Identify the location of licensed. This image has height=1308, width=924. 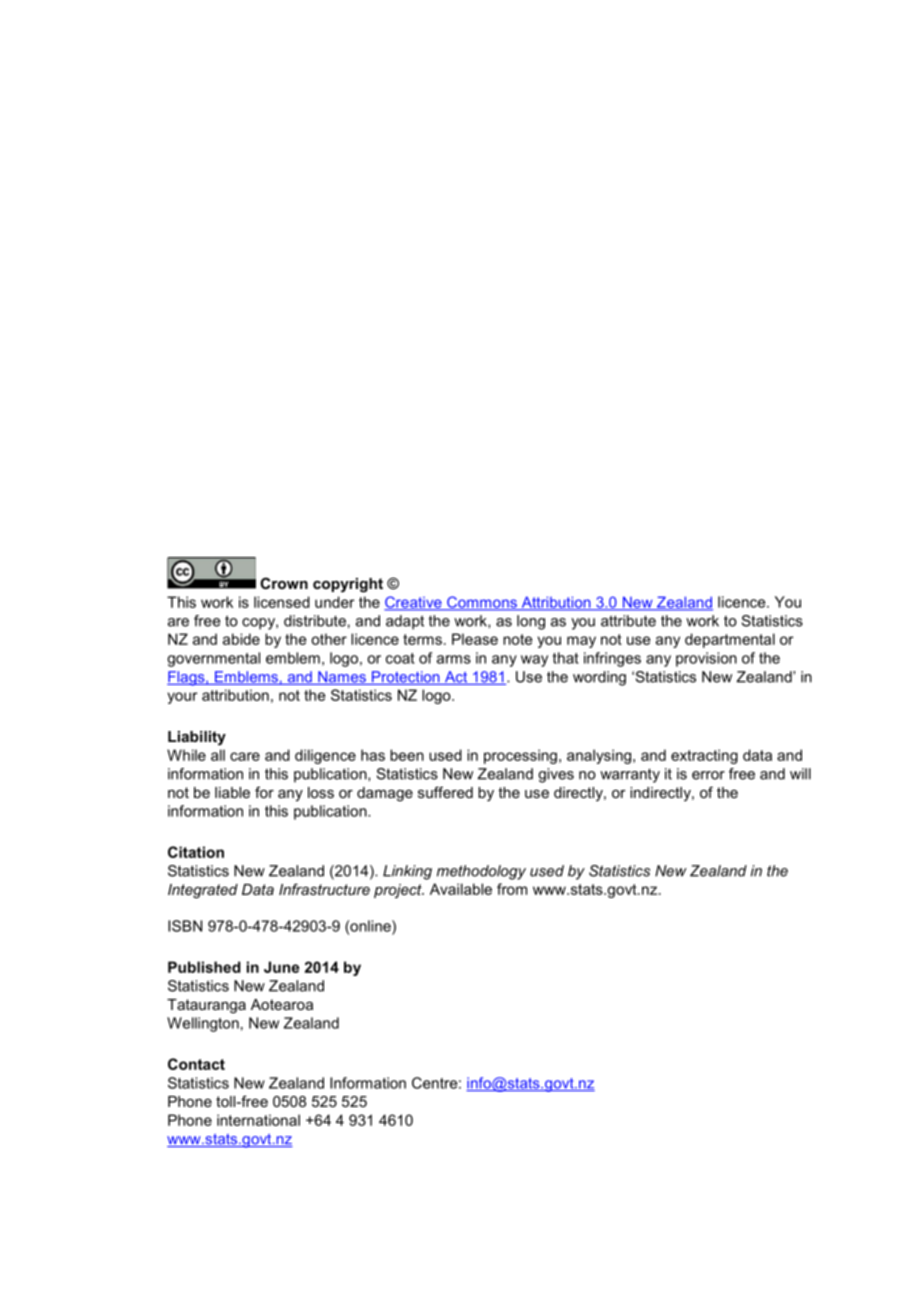
(282, 602).
